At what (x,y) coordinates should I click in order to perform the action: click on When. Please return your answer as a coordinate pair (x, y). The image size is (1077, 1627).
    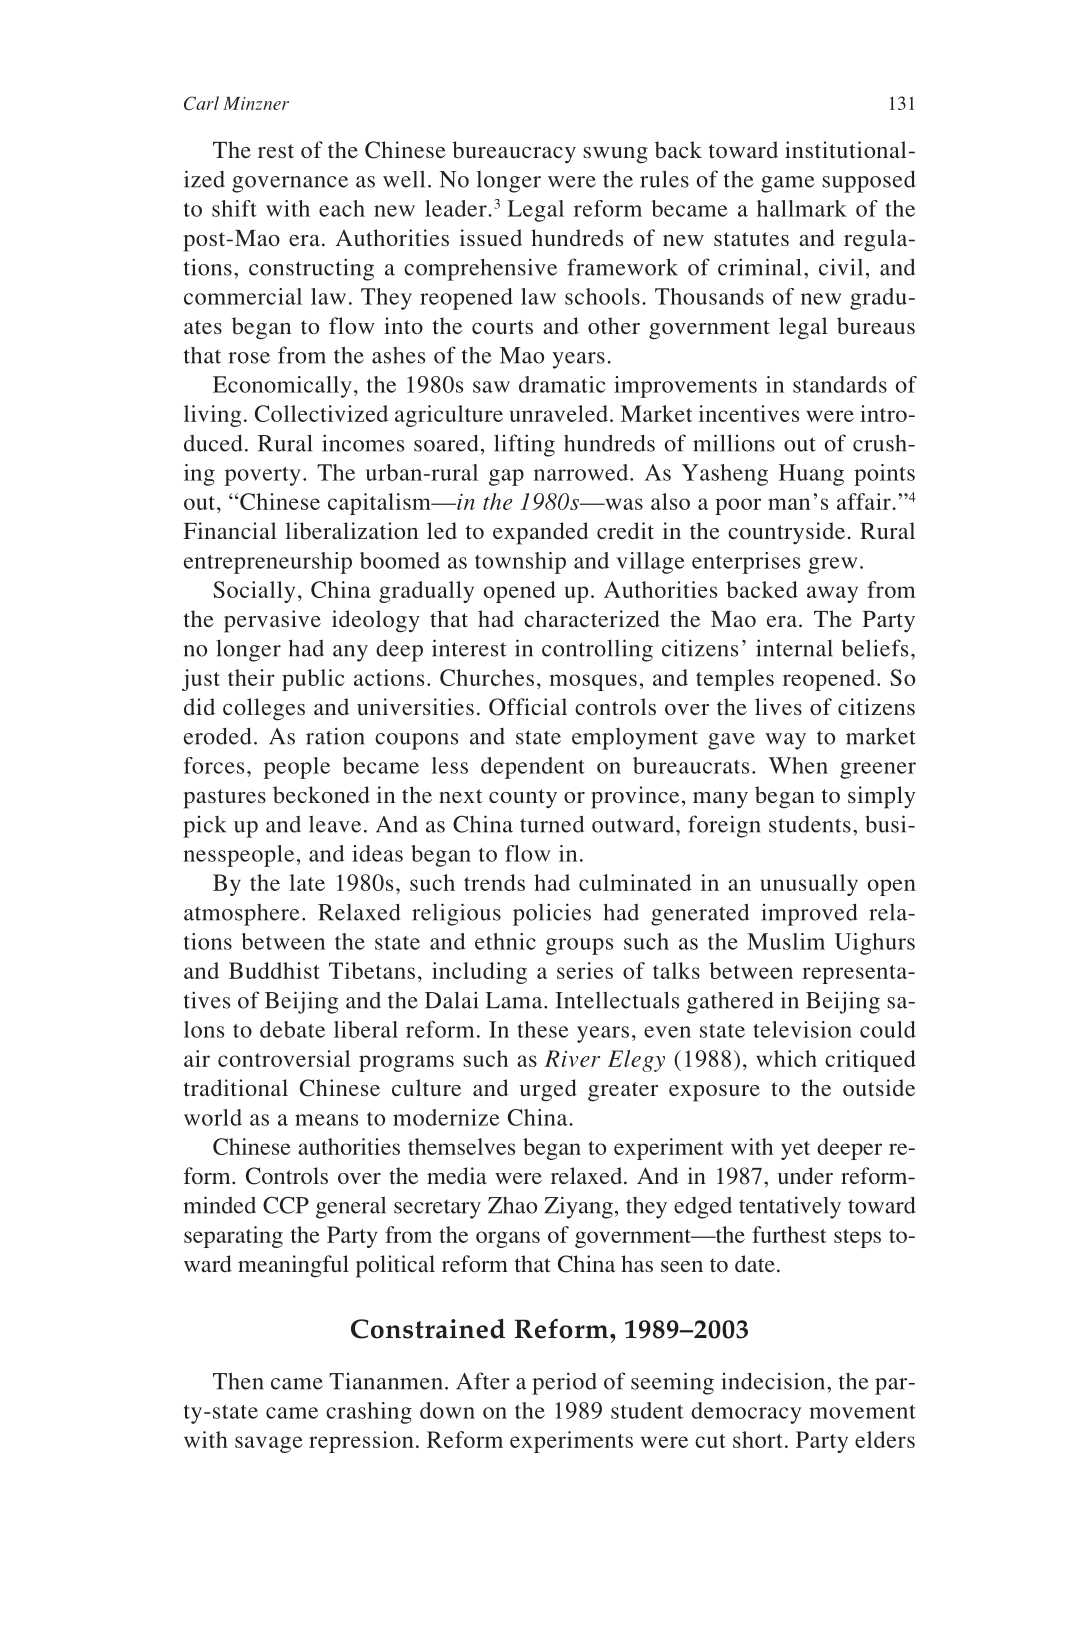
    Looking at the image, I should click on (798, 765).
